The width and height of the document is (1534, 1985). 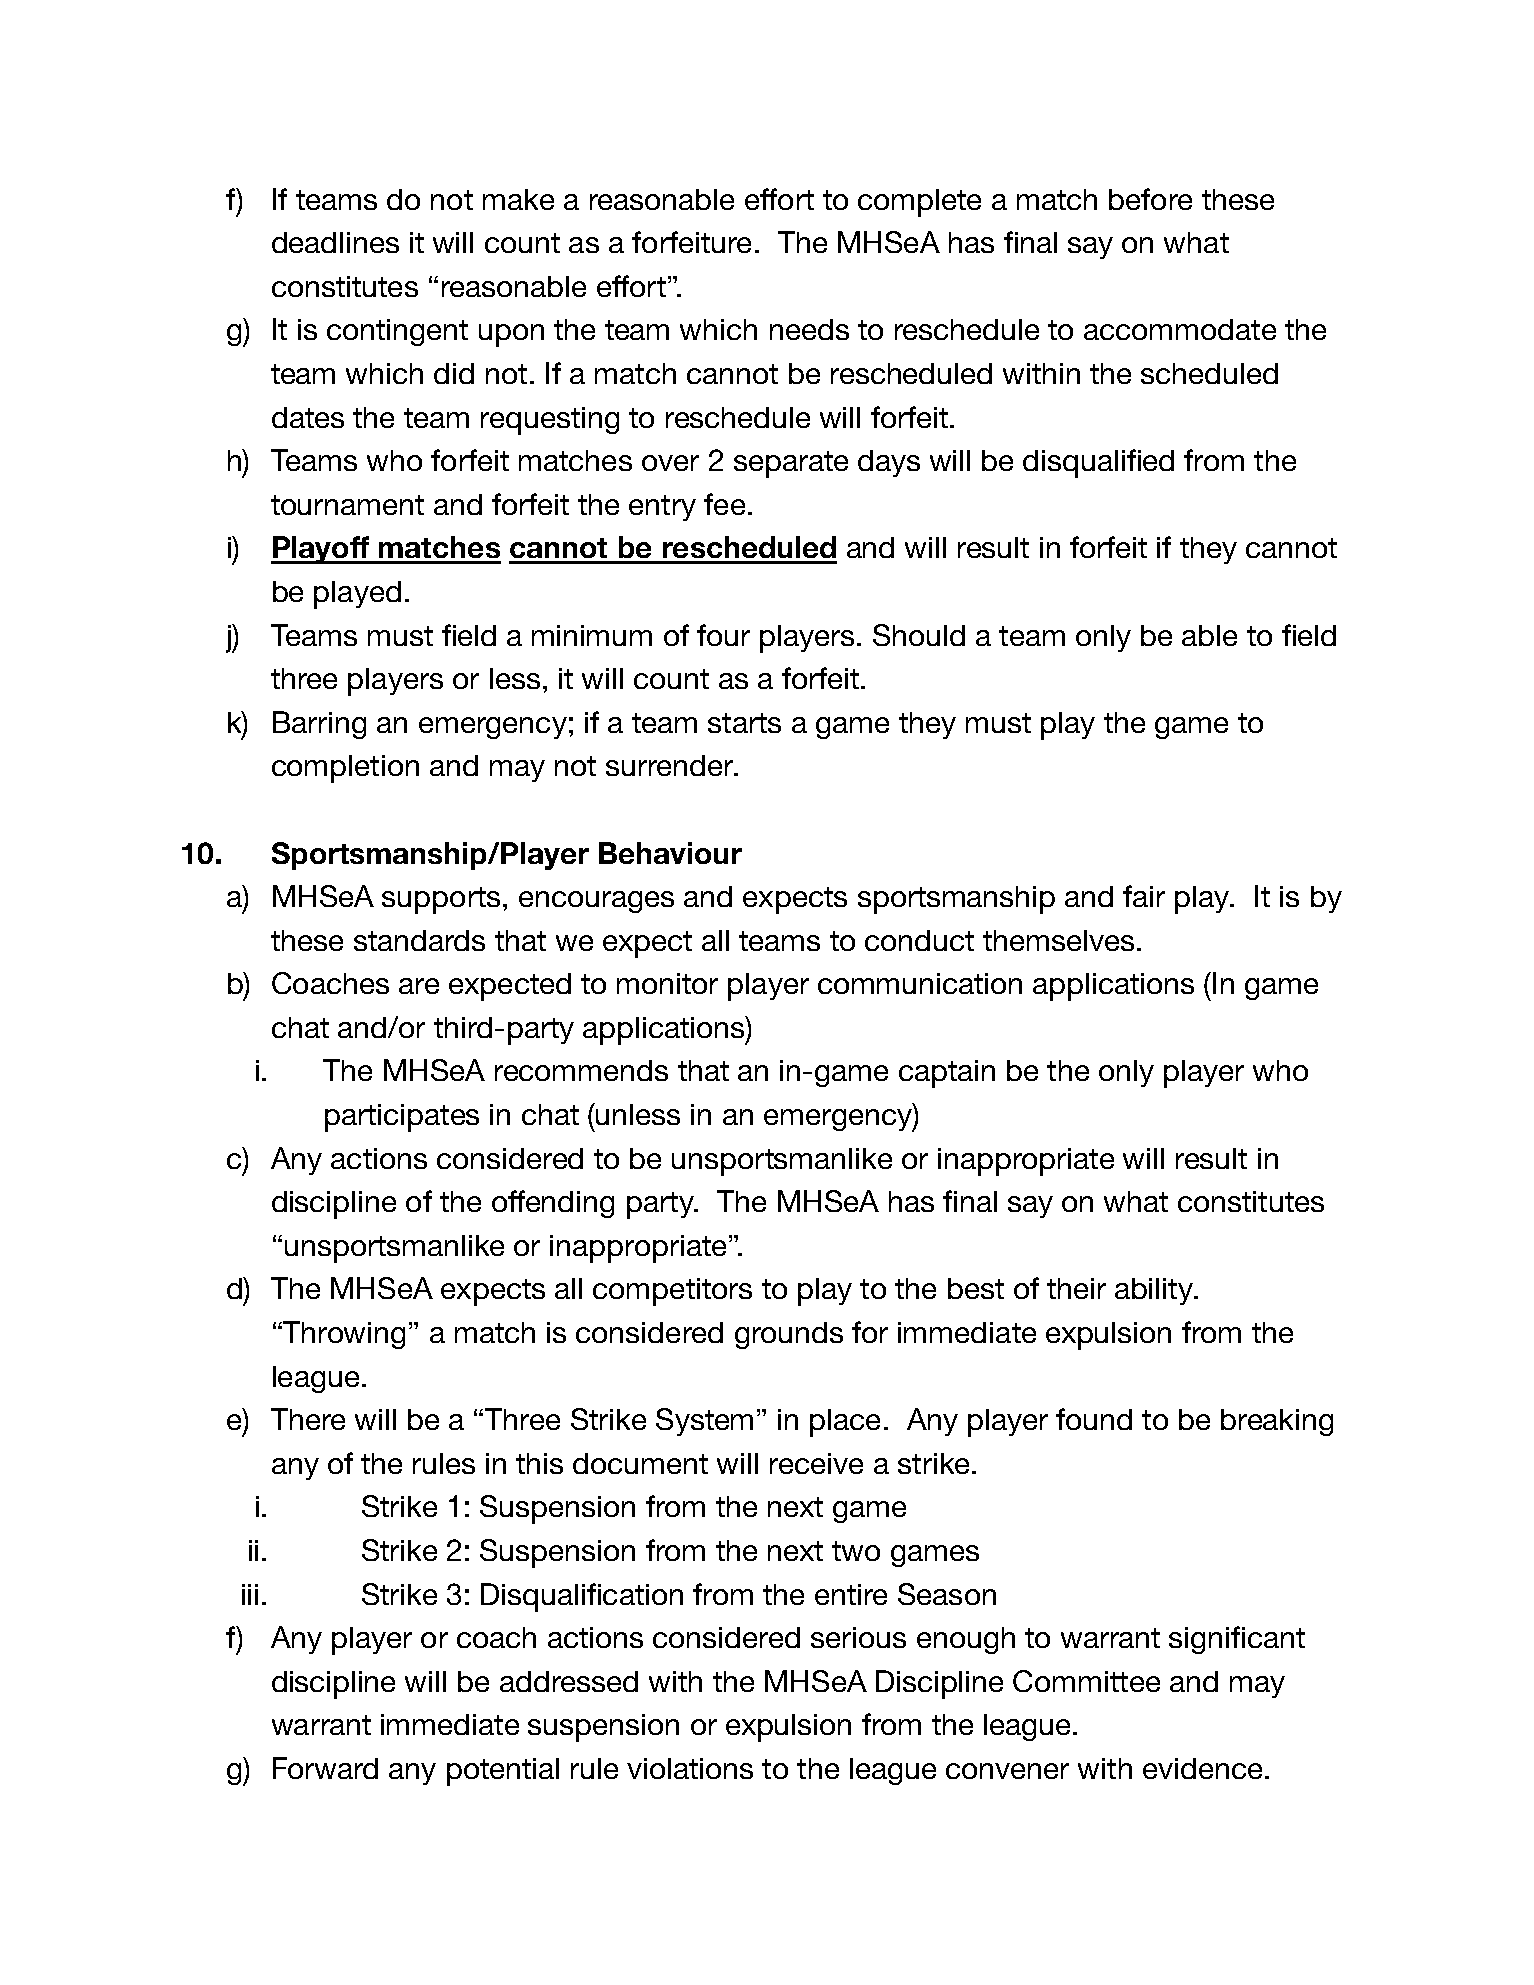 What do you see at coordinates (325, 1768) in the document?
I see `Forward` at bounding box center [325, 1768].
